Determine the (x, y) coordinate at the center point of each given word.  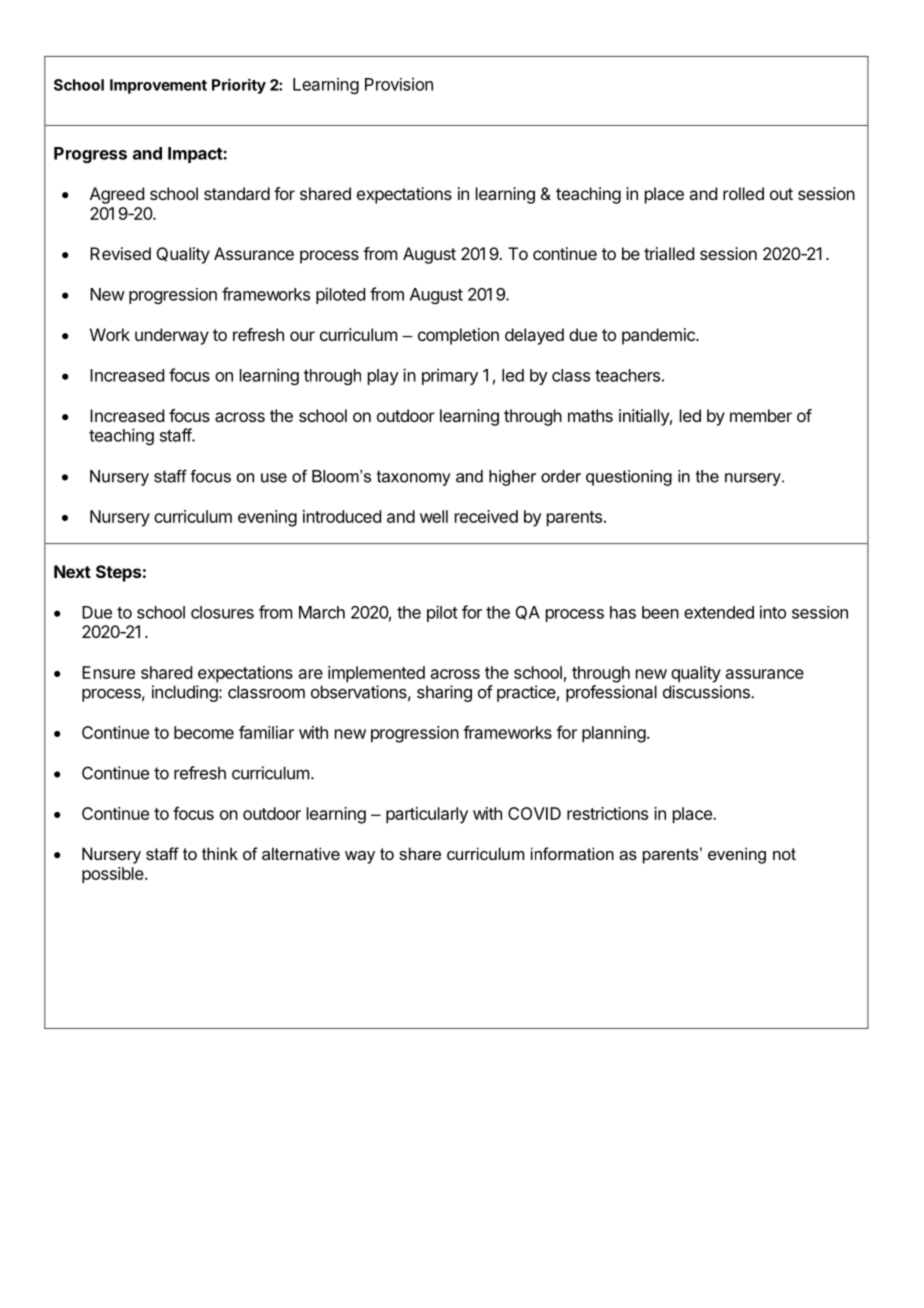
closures (222, 612)
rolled (743, 193)
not (784, 854)
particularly (427, 815)
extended (719, 612)
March (322, 612)
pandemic (659, 336)
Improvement (158, 86)
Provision (399, 84)
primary (450, 376)
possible (114, 875)
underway (172, 336)
